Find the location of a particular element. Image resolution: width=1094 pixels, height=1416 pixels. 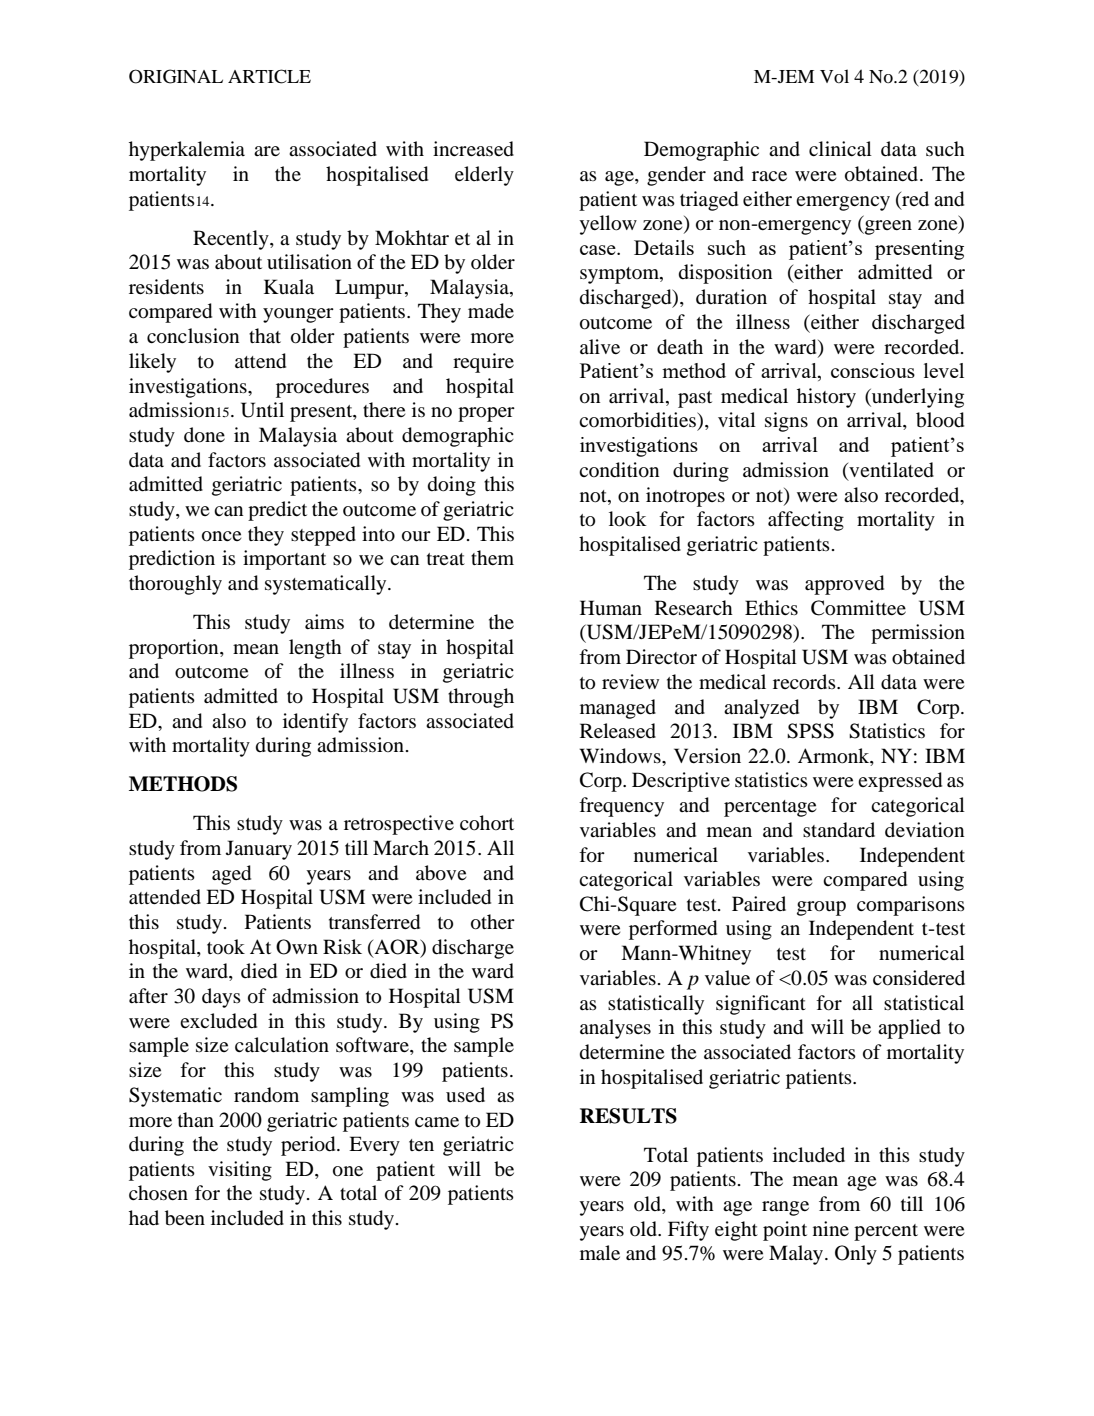

took is located at coordinates (226, 947).
